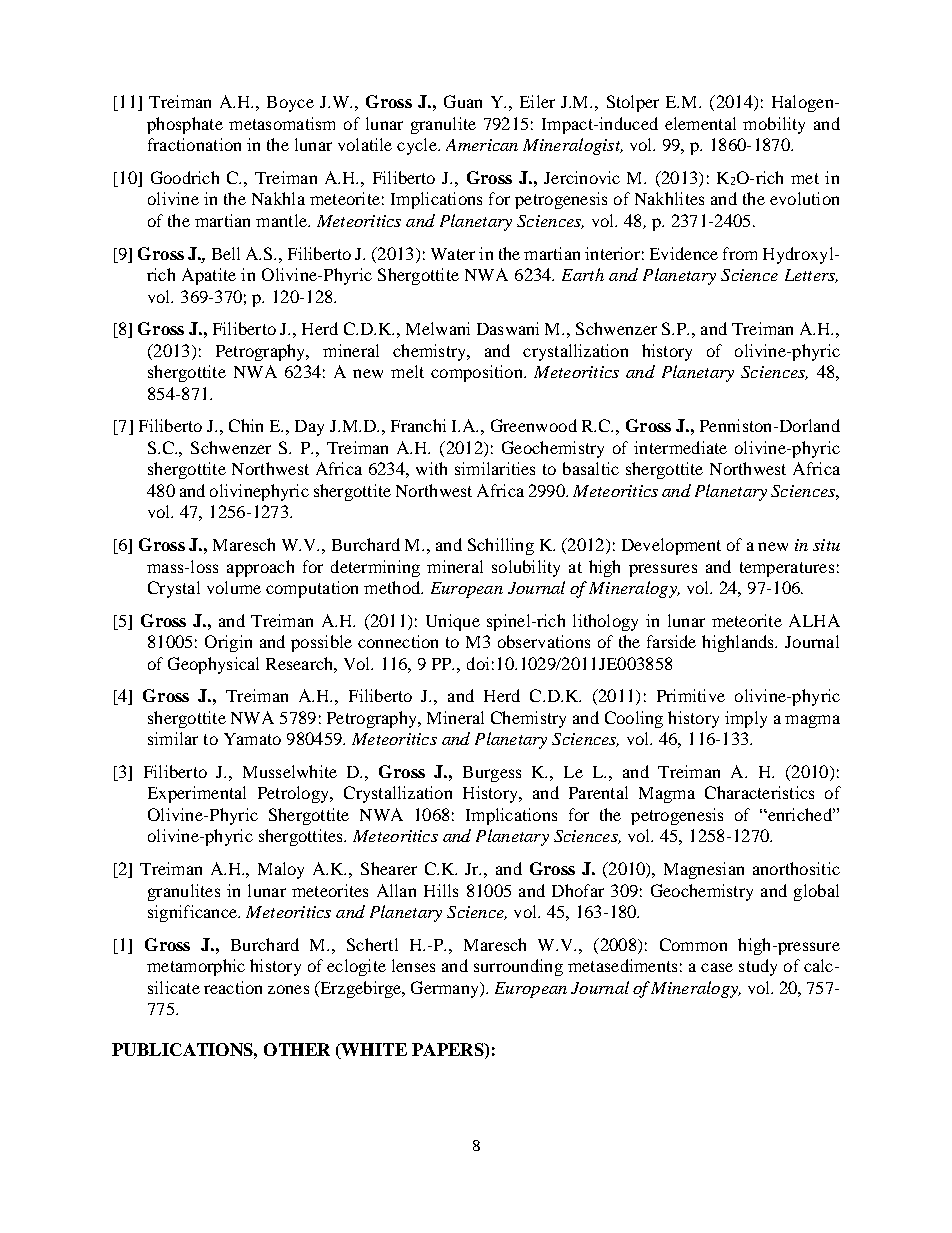  I want to click on Burgess, so click(492, 774).
